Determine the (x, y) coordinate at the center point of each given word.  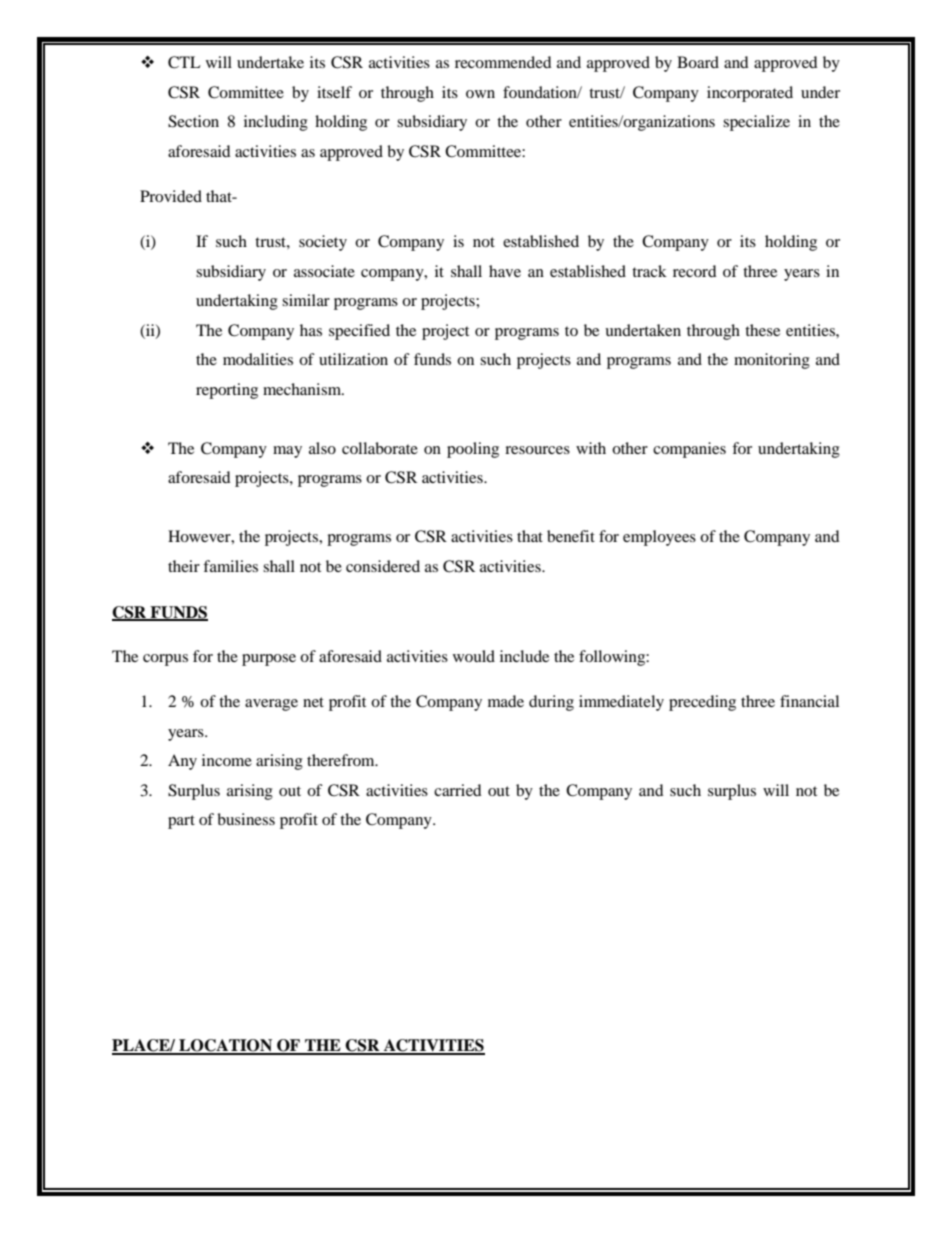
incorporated (750, 94)
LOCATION (226, 1046)
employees (659, 538)
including (276, 123)
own (480, 94)
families (230, 566)
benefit (571, 536)
